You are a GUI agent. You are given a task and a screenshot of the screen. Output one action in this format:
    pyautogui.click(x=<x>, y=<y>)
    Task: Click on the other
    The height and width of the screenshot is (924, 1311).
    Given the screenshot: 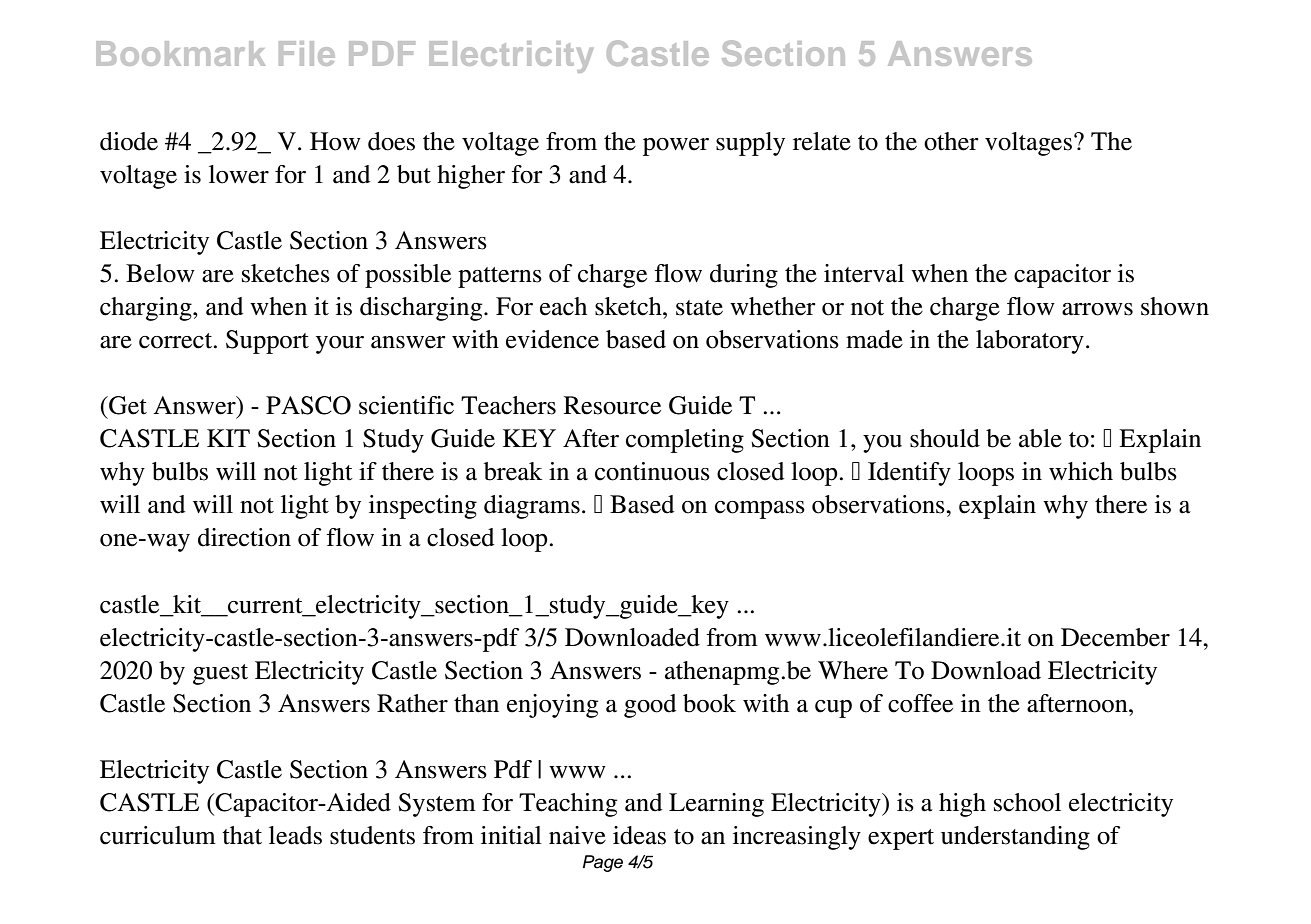 What is the action you would take?
    pyautogui.click(x=951, y=141)
